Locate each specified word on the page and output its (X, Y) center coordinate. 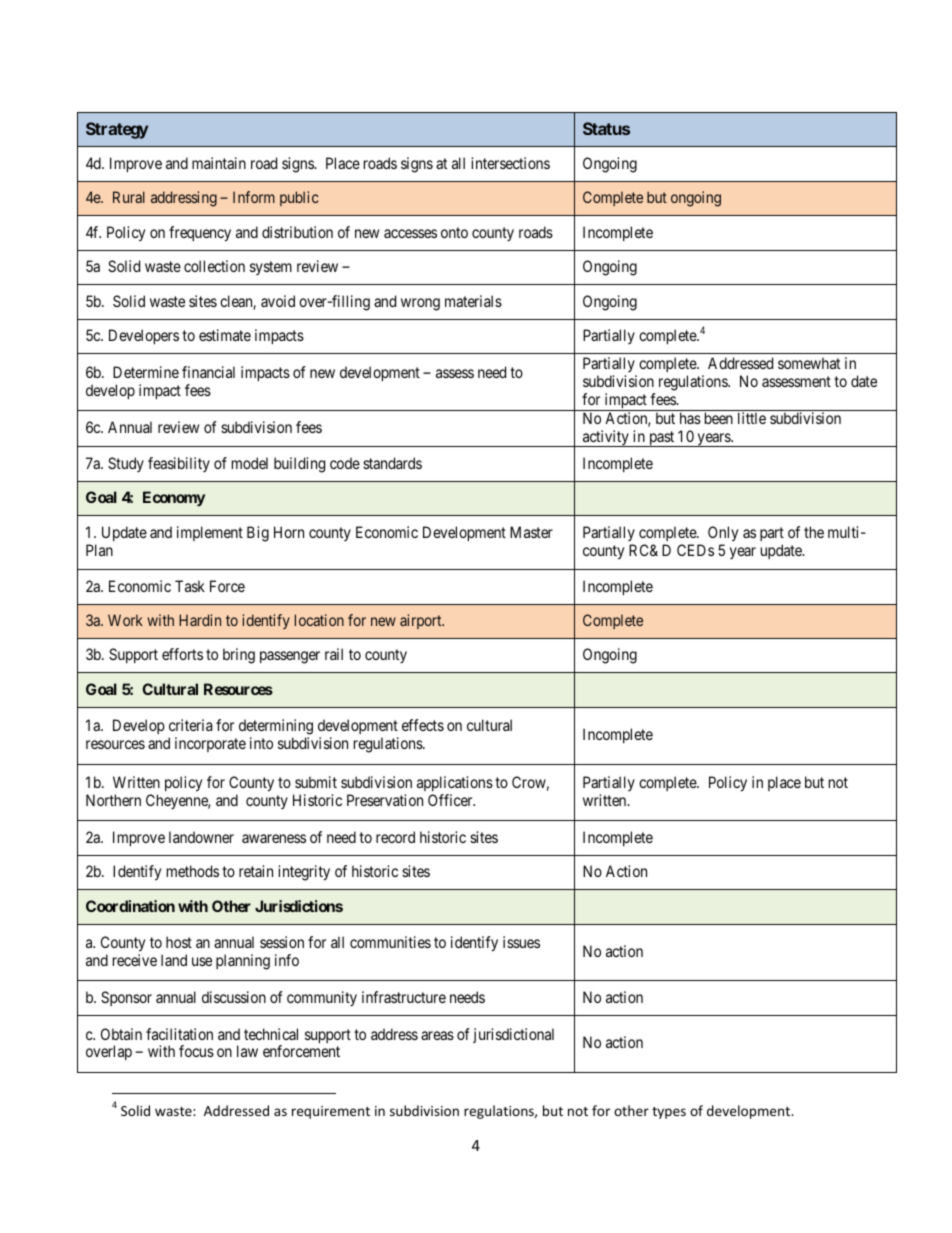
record (395, 837)
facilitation (179, 1034)
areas (437, 1035)
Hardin (200, 620)
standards (392, 463)
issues (521, 942)
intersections (510, 163)
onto (454, 232)
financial (208, 372)
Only (723, 535)
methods (193, 871)
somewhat (809, 363)
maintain (219, 163)
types (669, 1113)
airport (422, 621)
